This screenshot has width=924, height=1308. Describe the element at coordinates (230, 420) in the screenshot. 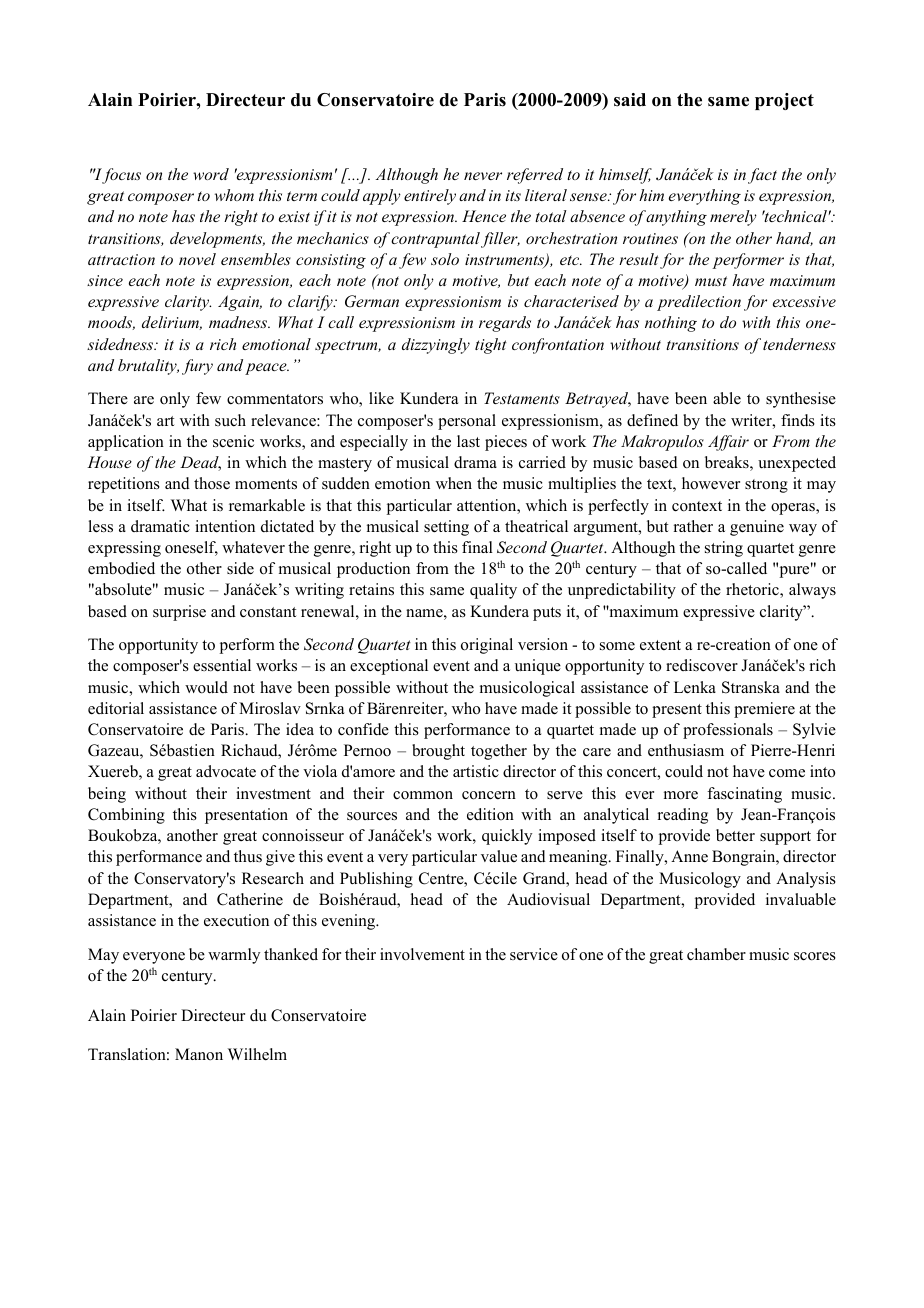

I see `such` at that location.
